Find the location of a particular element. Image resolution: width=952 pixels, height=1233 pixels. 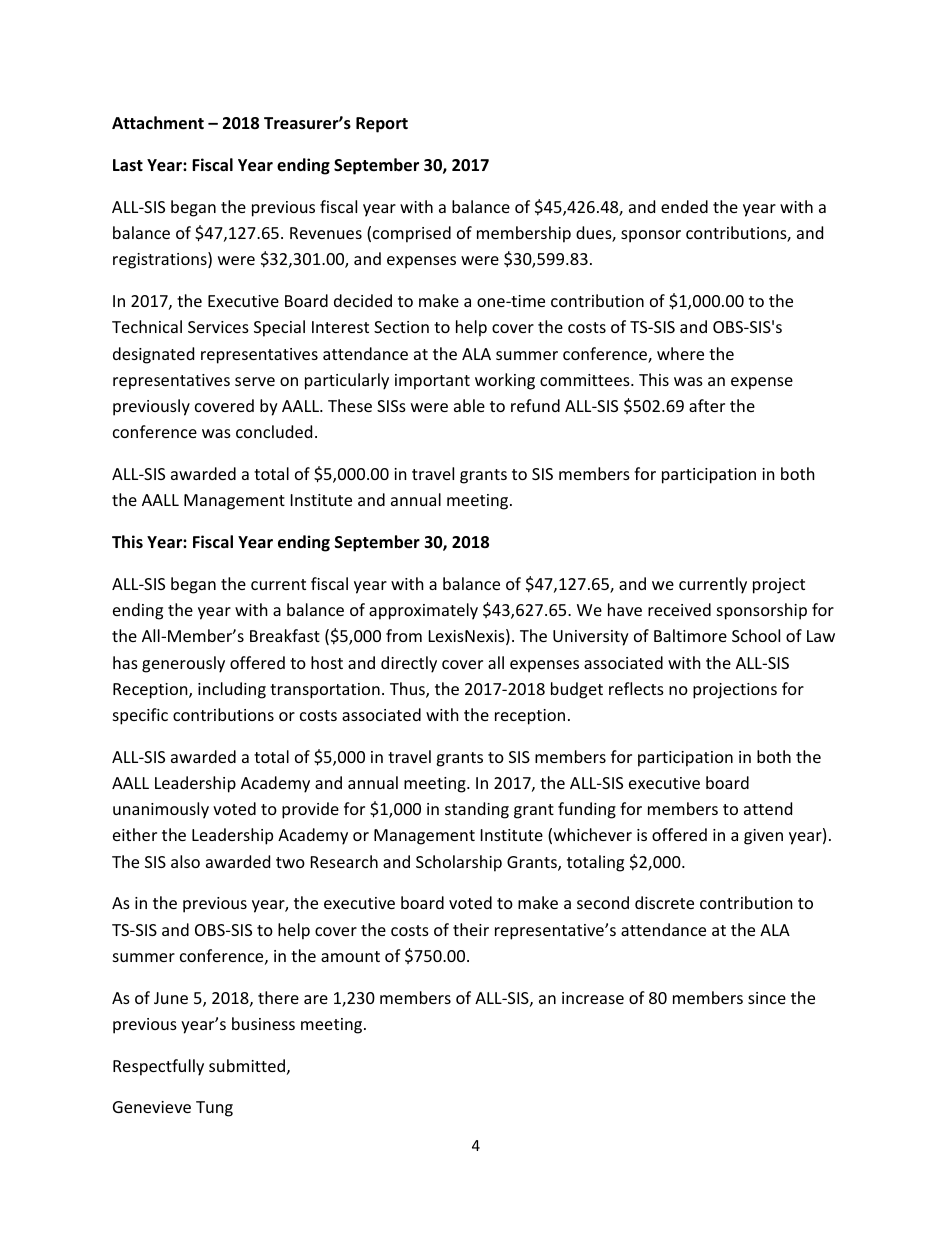

ended is located at coordinates (684, 206).
